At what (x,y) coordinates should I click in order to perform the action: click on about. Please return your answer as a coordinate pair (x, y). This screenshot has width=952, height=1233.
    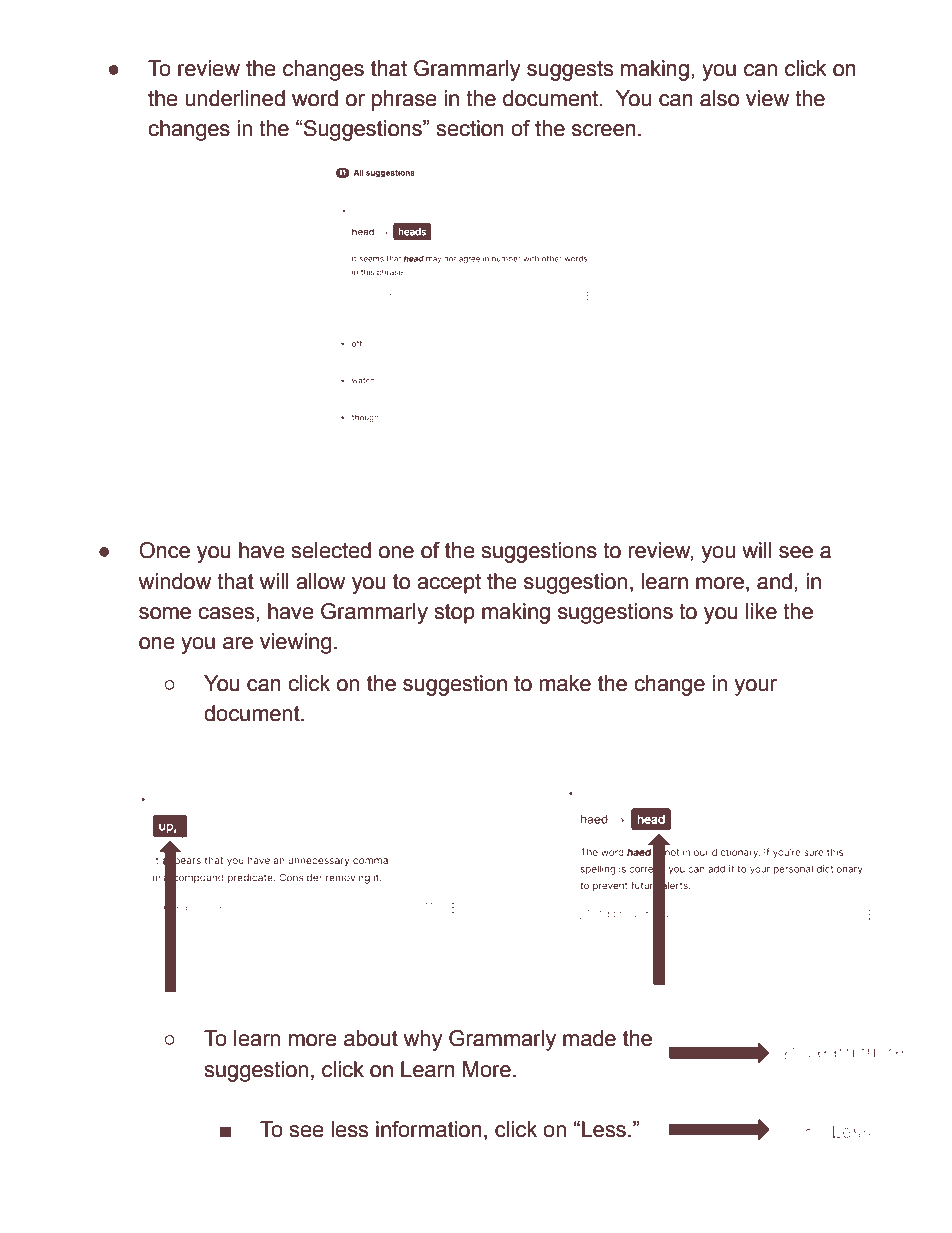
    Looking at the image, I should click on (371, 1038).
